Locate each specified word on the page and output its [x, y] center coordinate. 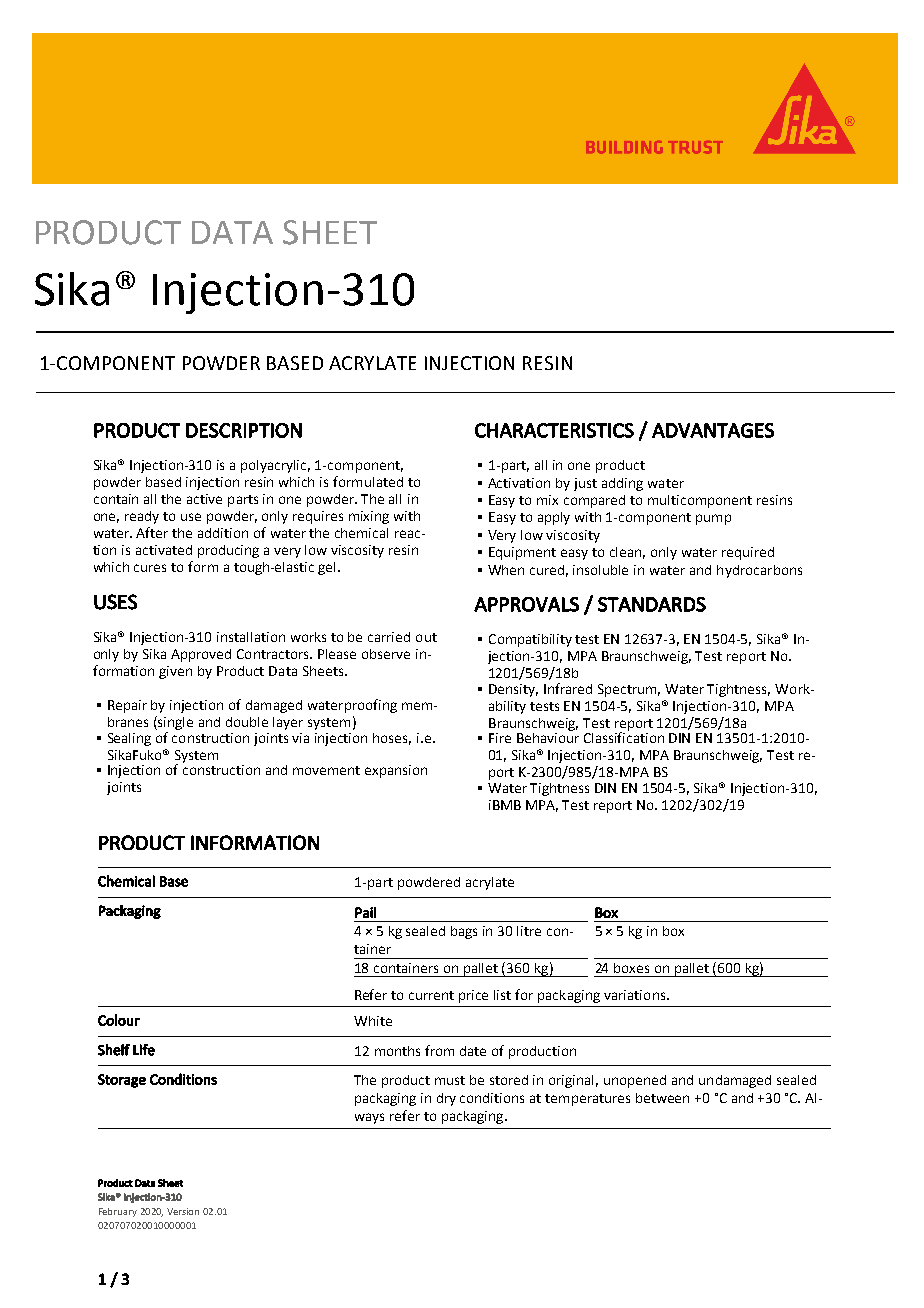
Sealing [129, 739]
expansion [396, 771]
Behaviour [548, 736]
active [204, 499]
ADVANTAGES [713, 430]
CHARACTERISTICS [554, 430]
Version [183, 1211]
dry [446, 1099]
